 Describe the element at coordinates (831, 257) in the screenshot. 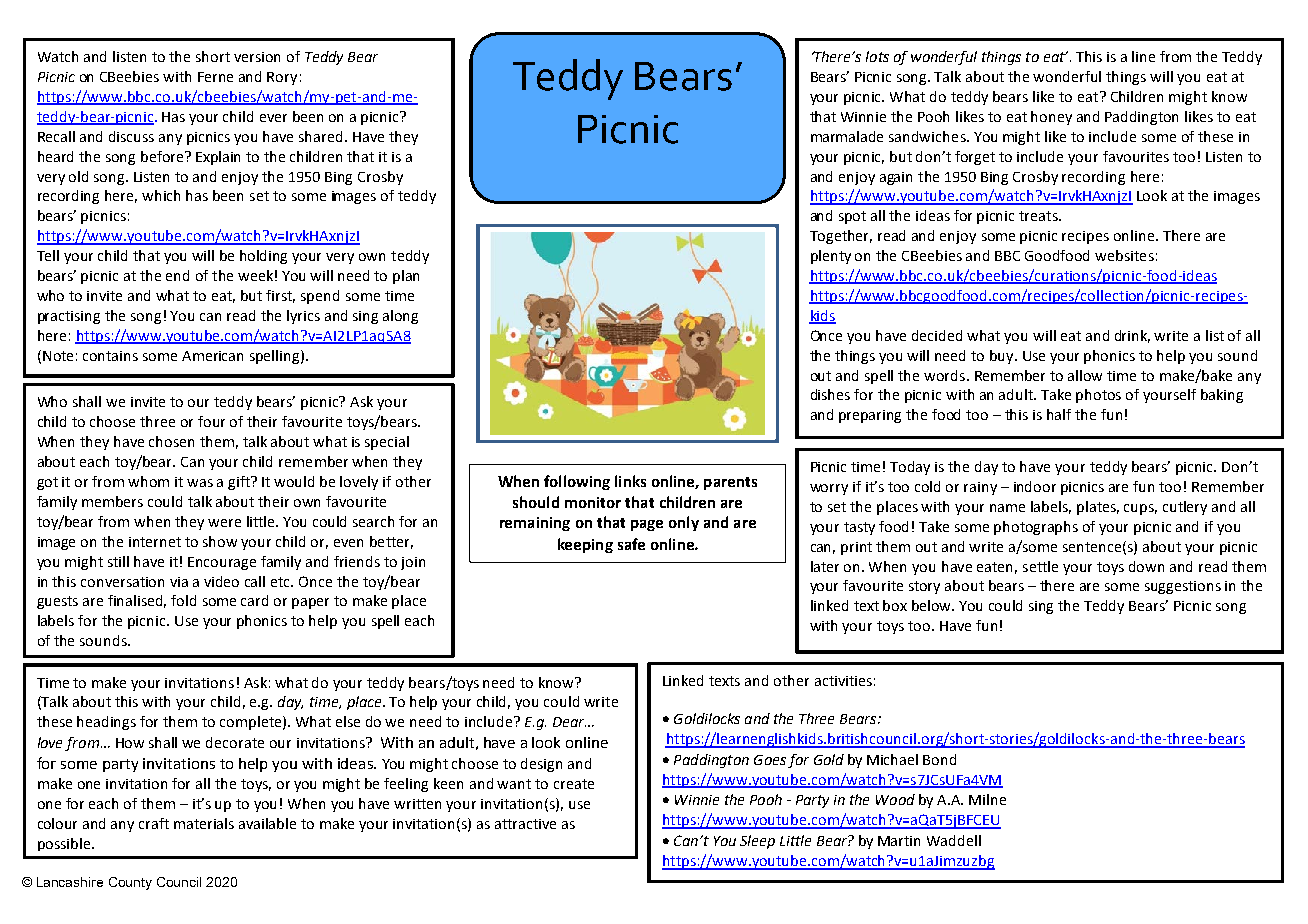

I see `plenty` at that location.
